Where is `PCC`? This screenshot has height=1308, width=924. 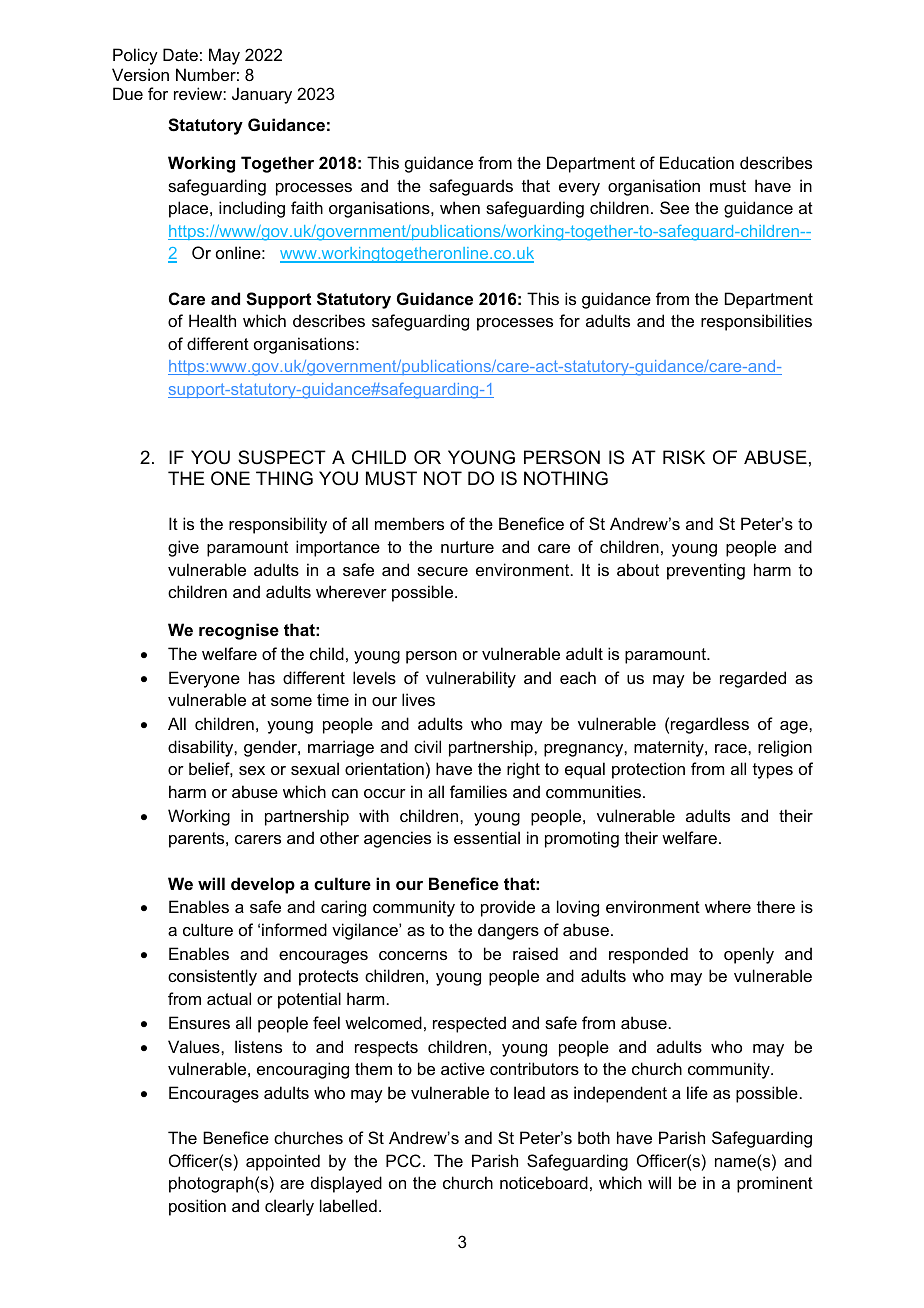
PCC is located at coordinates (403, 1160).
